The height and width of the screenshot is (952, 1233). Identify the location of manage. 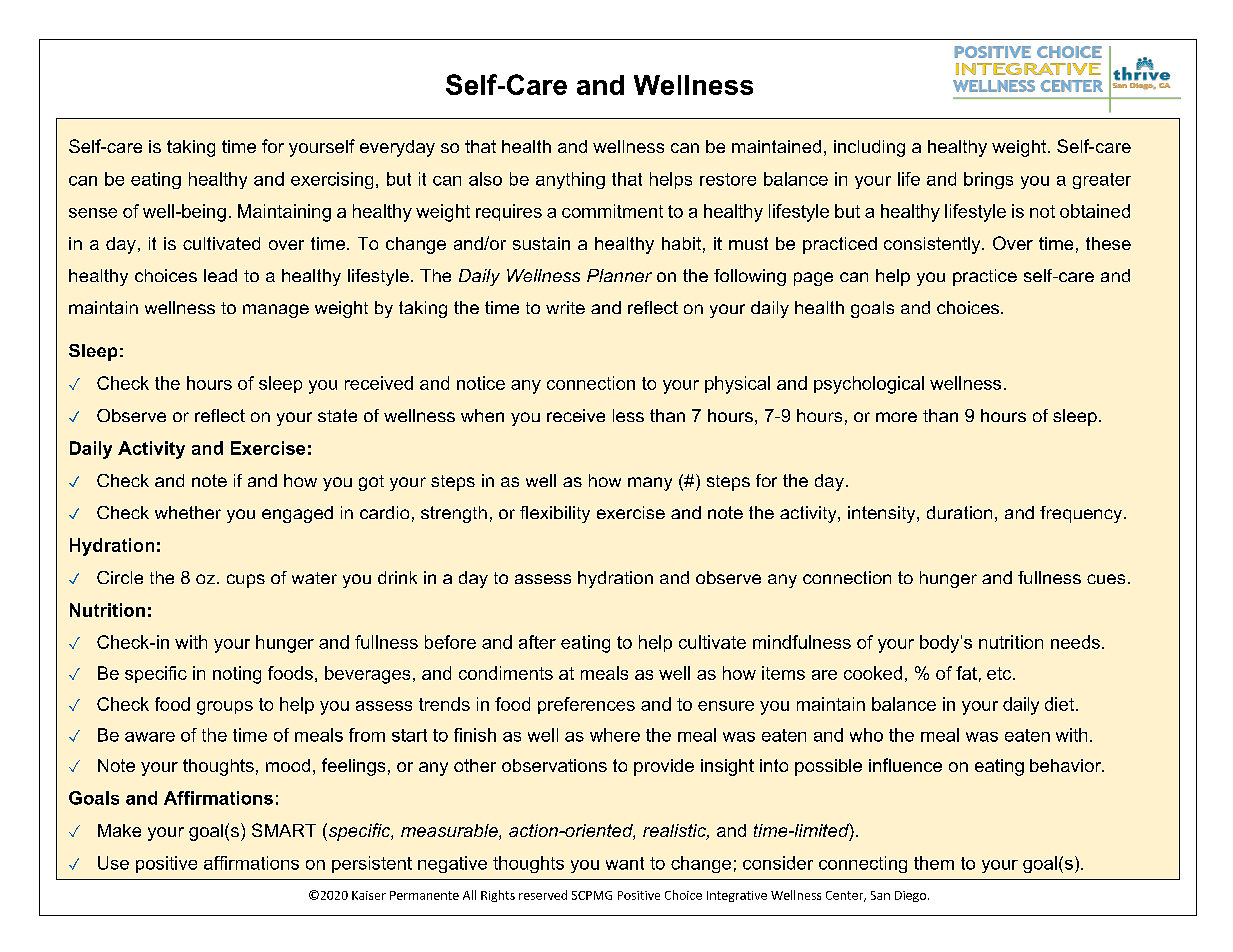
(276, 311).
